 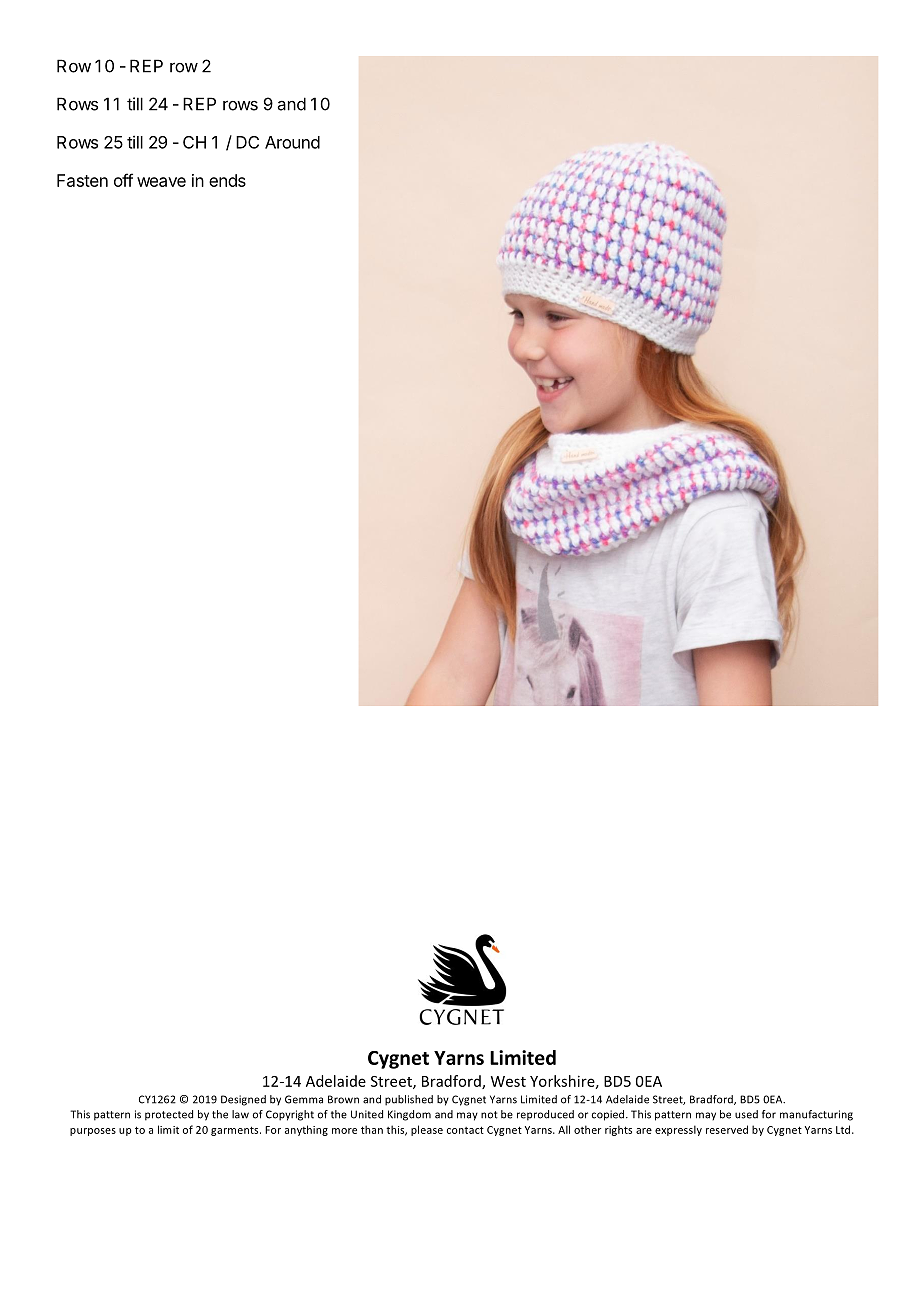 What do you see at coordinates (409, 1100) in the screenshot?
I see `published` at bounding box center [409, 1100].
